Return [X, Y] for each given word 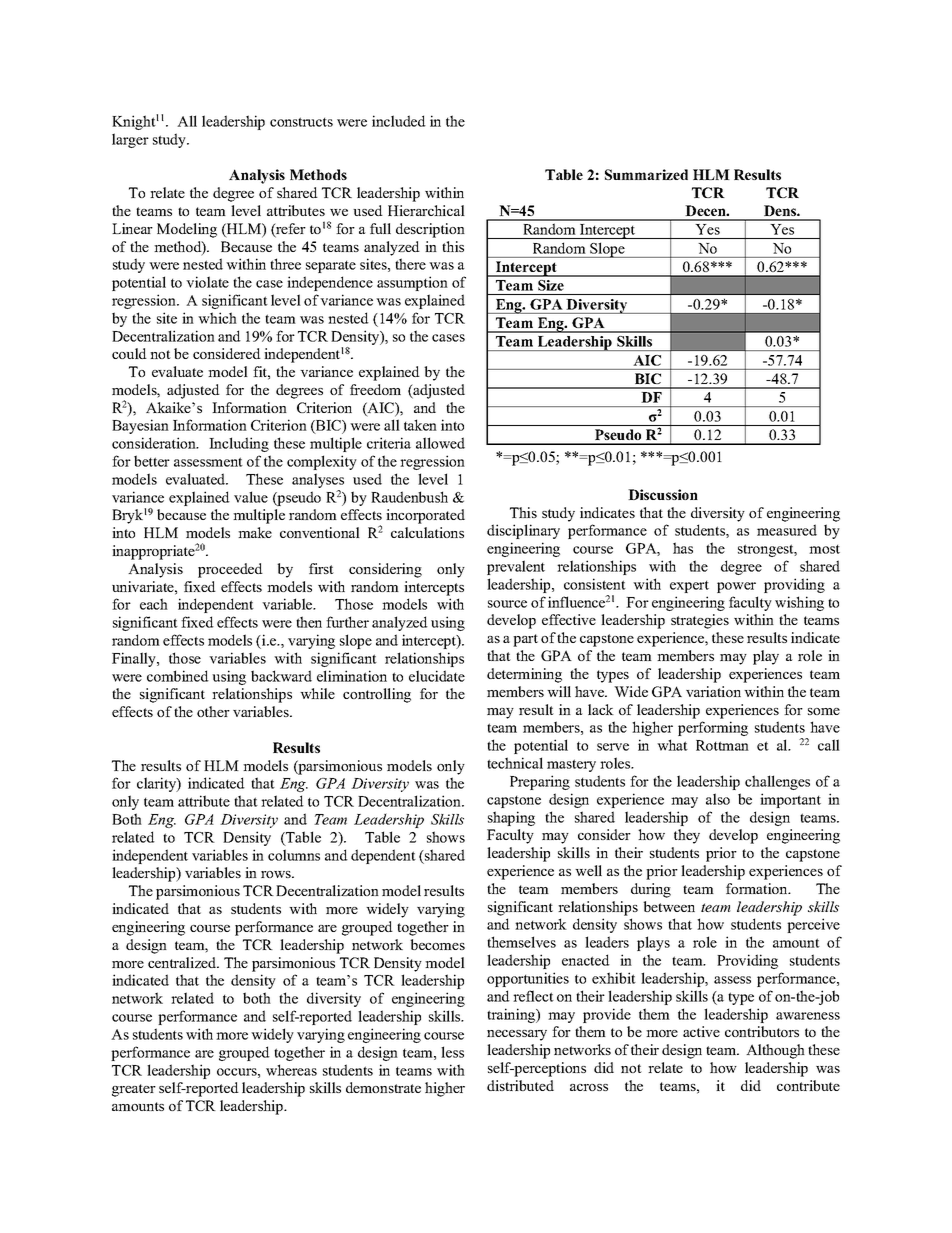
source [507, 604]
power [736, 587]
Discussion [663, 494]
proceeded [230, 570]
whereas [291, 1070]
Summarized [646, 174]
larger [130, 140]
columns [294, 855]
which [217, 318]
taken [420, 425]
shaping [511, 818]
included [399, 121]
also [718, 799]
